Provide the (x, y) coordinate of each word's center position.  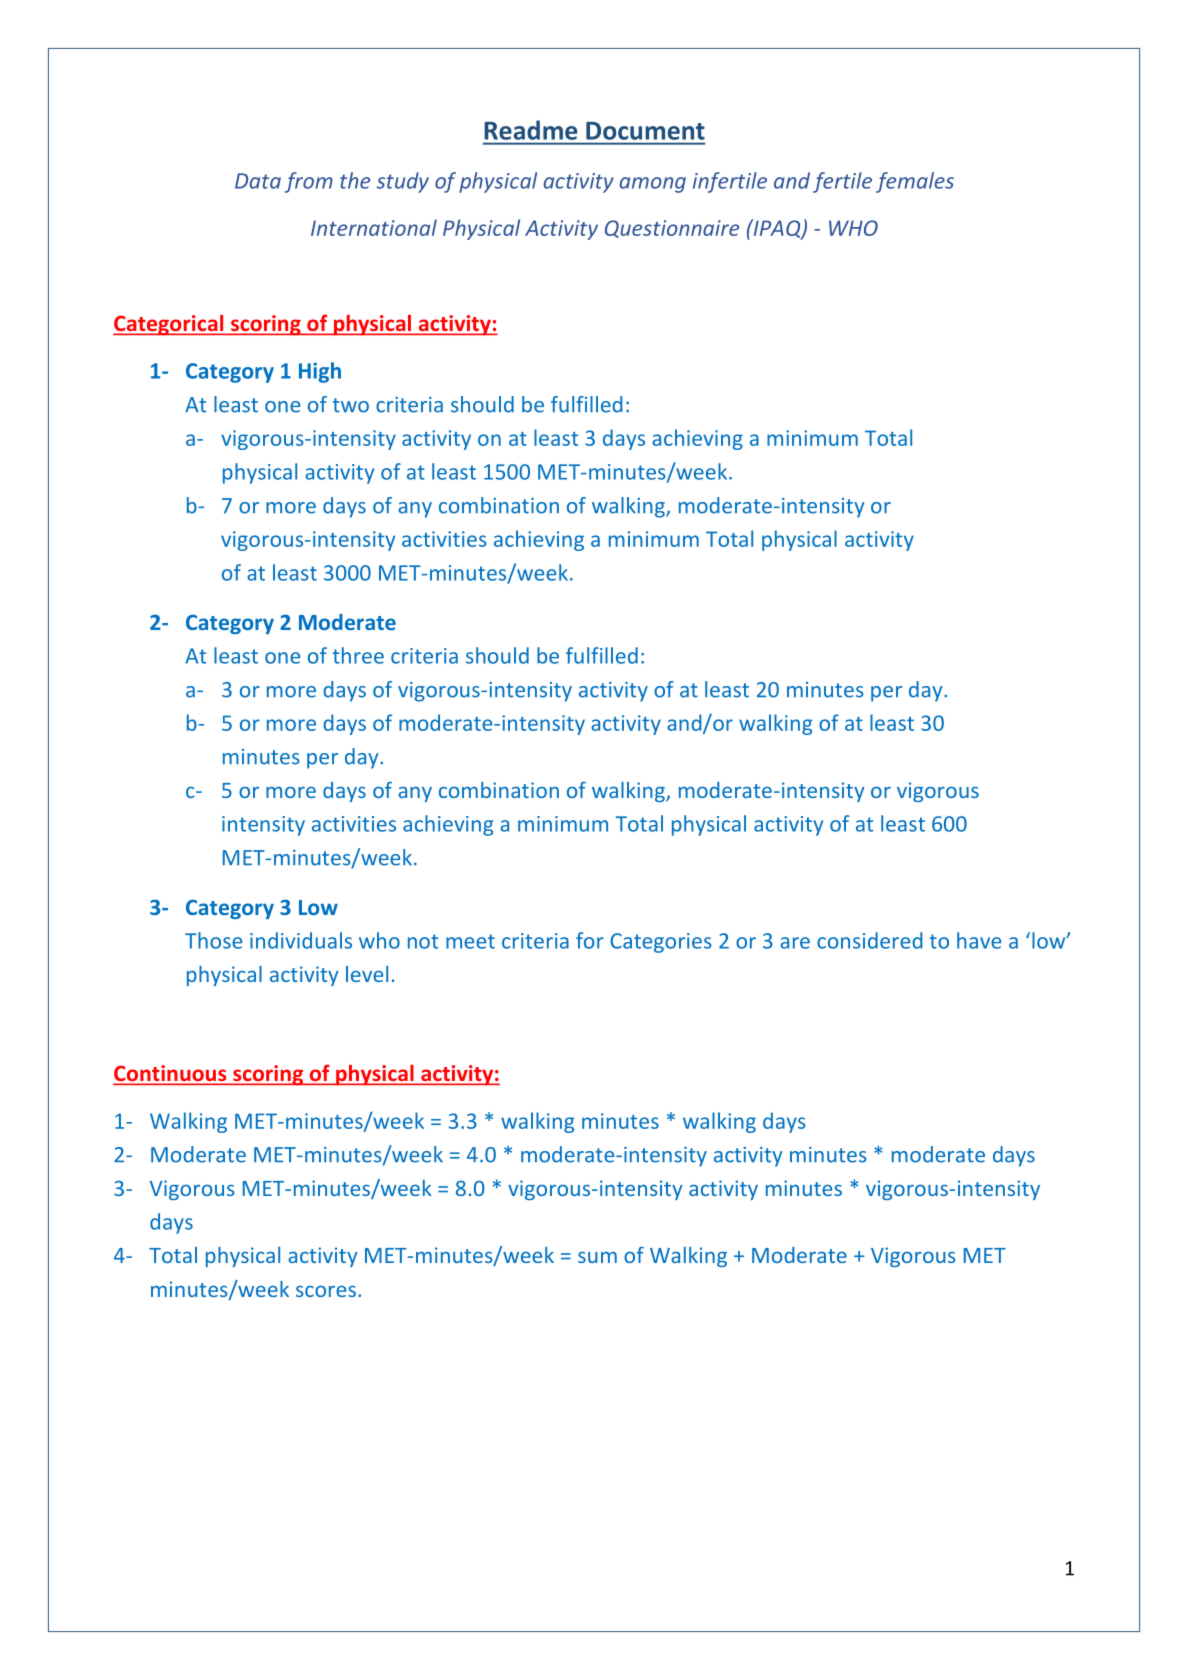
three (358, 655)
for (590, 940)
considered (870, 940)
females (915, 182)
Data (258, 181)
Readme (530, 130)
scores (326, 1291)
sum (597, 1257)
